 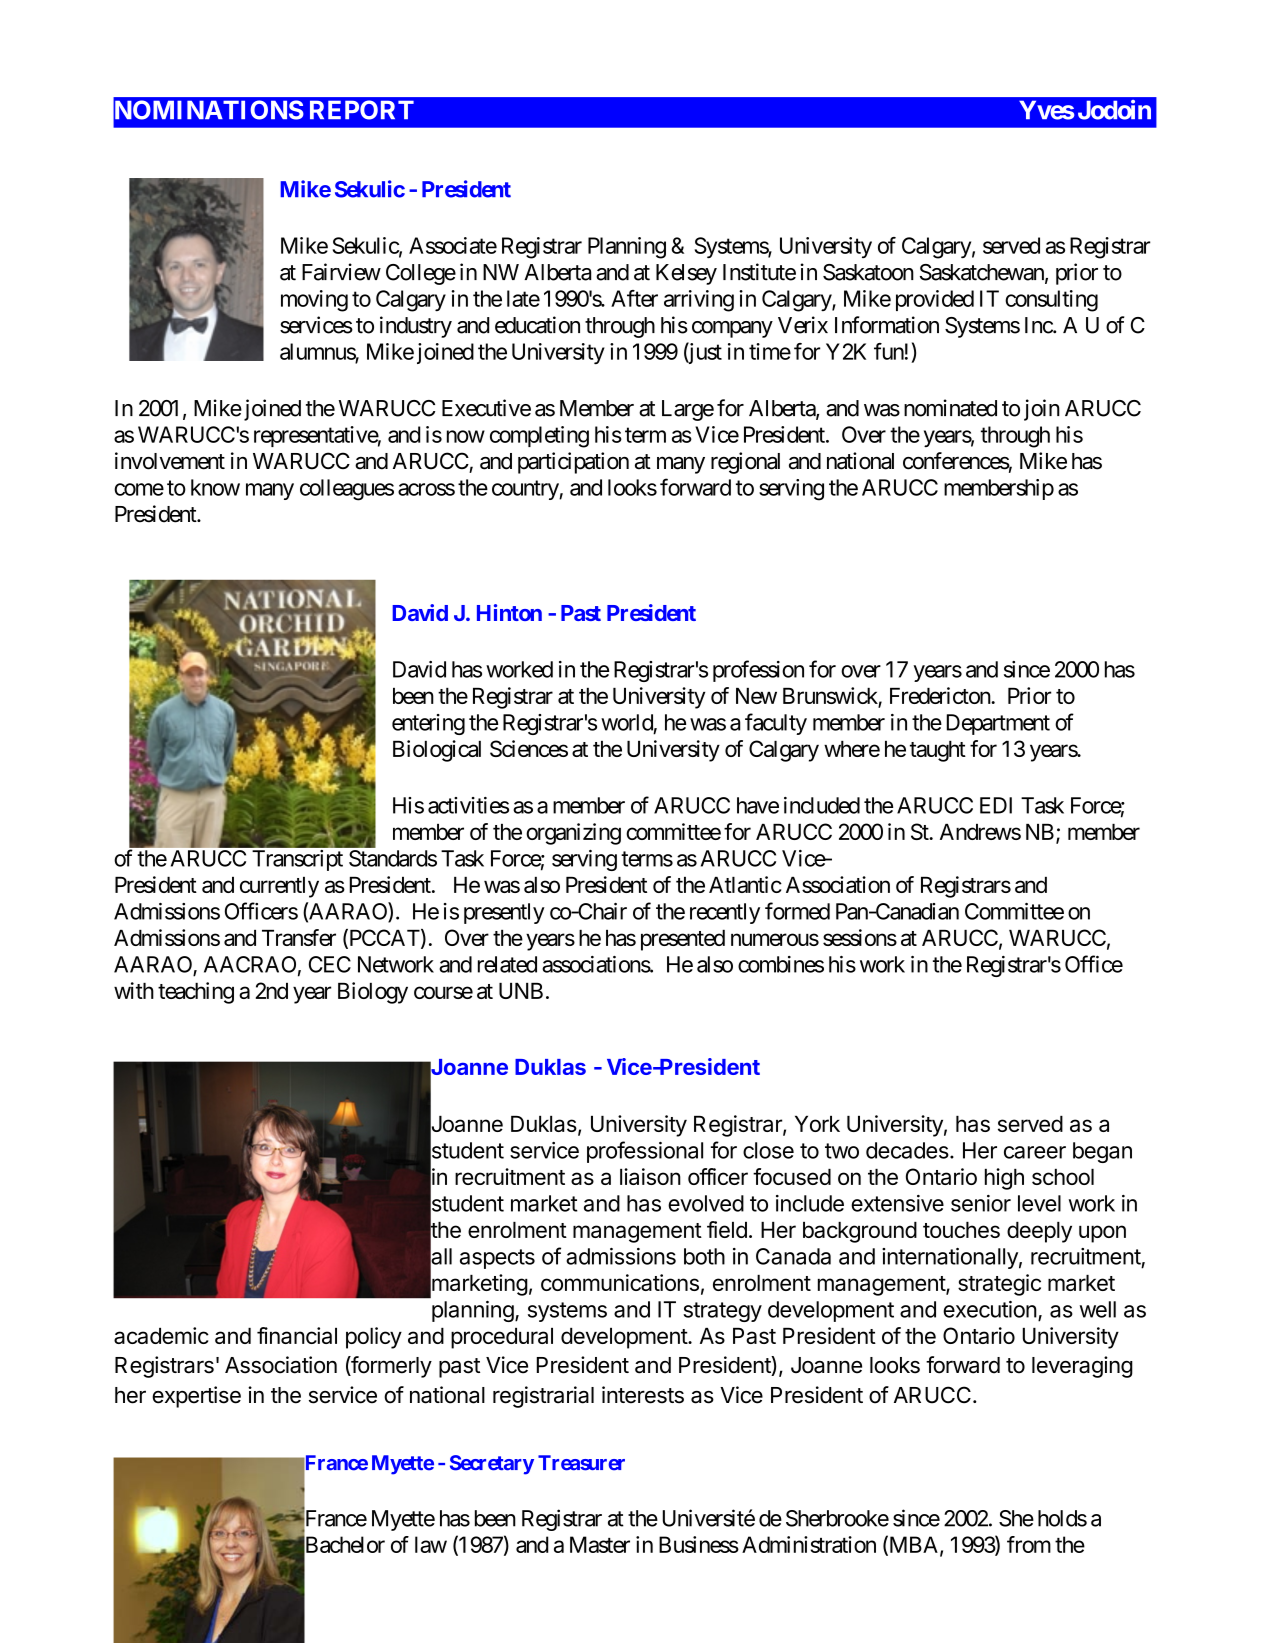 I want to click on Kelsey, so click(x=686, y=274).
